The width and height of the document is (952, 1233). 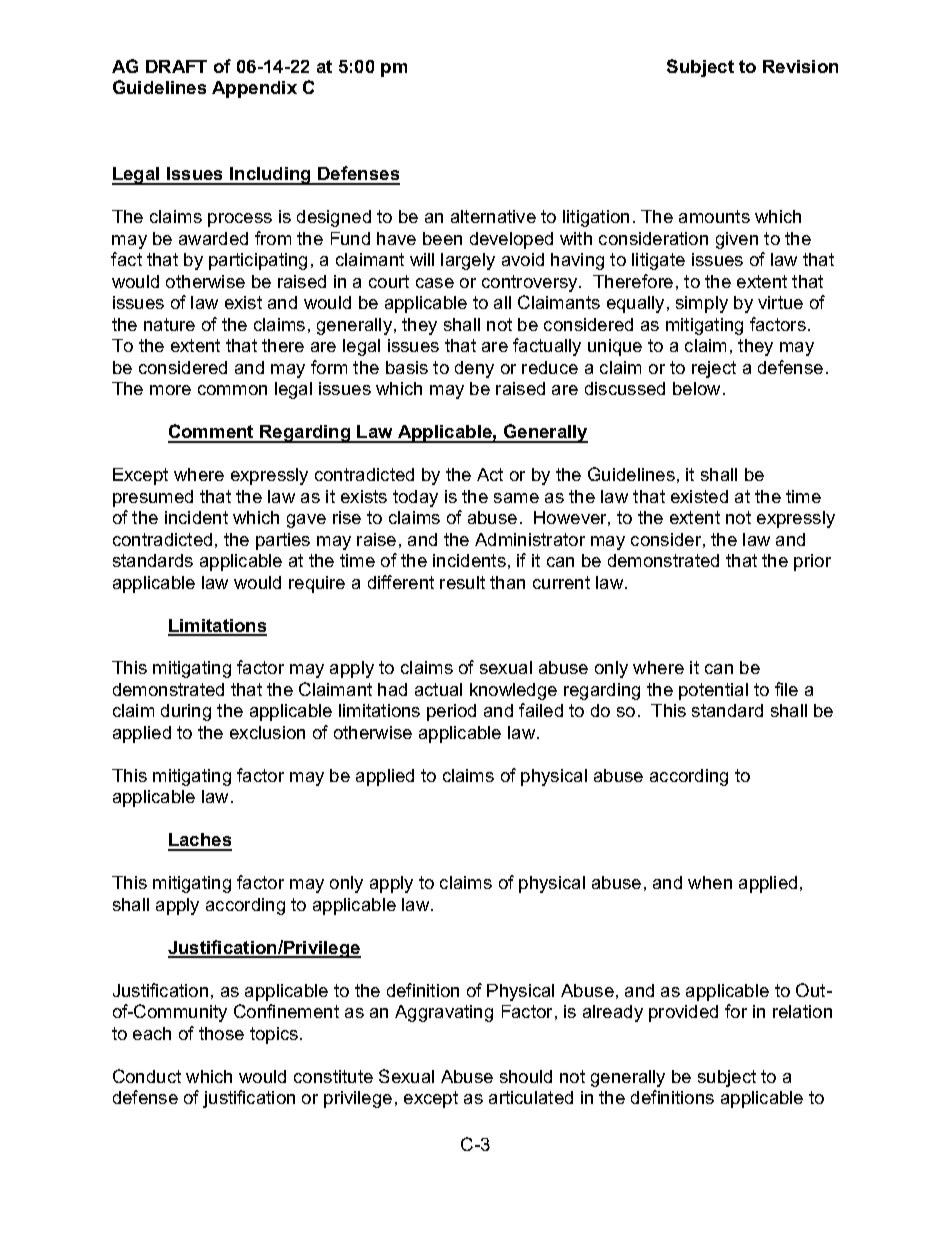 What do you see at coordinates (232, 390) in the document?
I see `common` at bounding box center [232, 390].
